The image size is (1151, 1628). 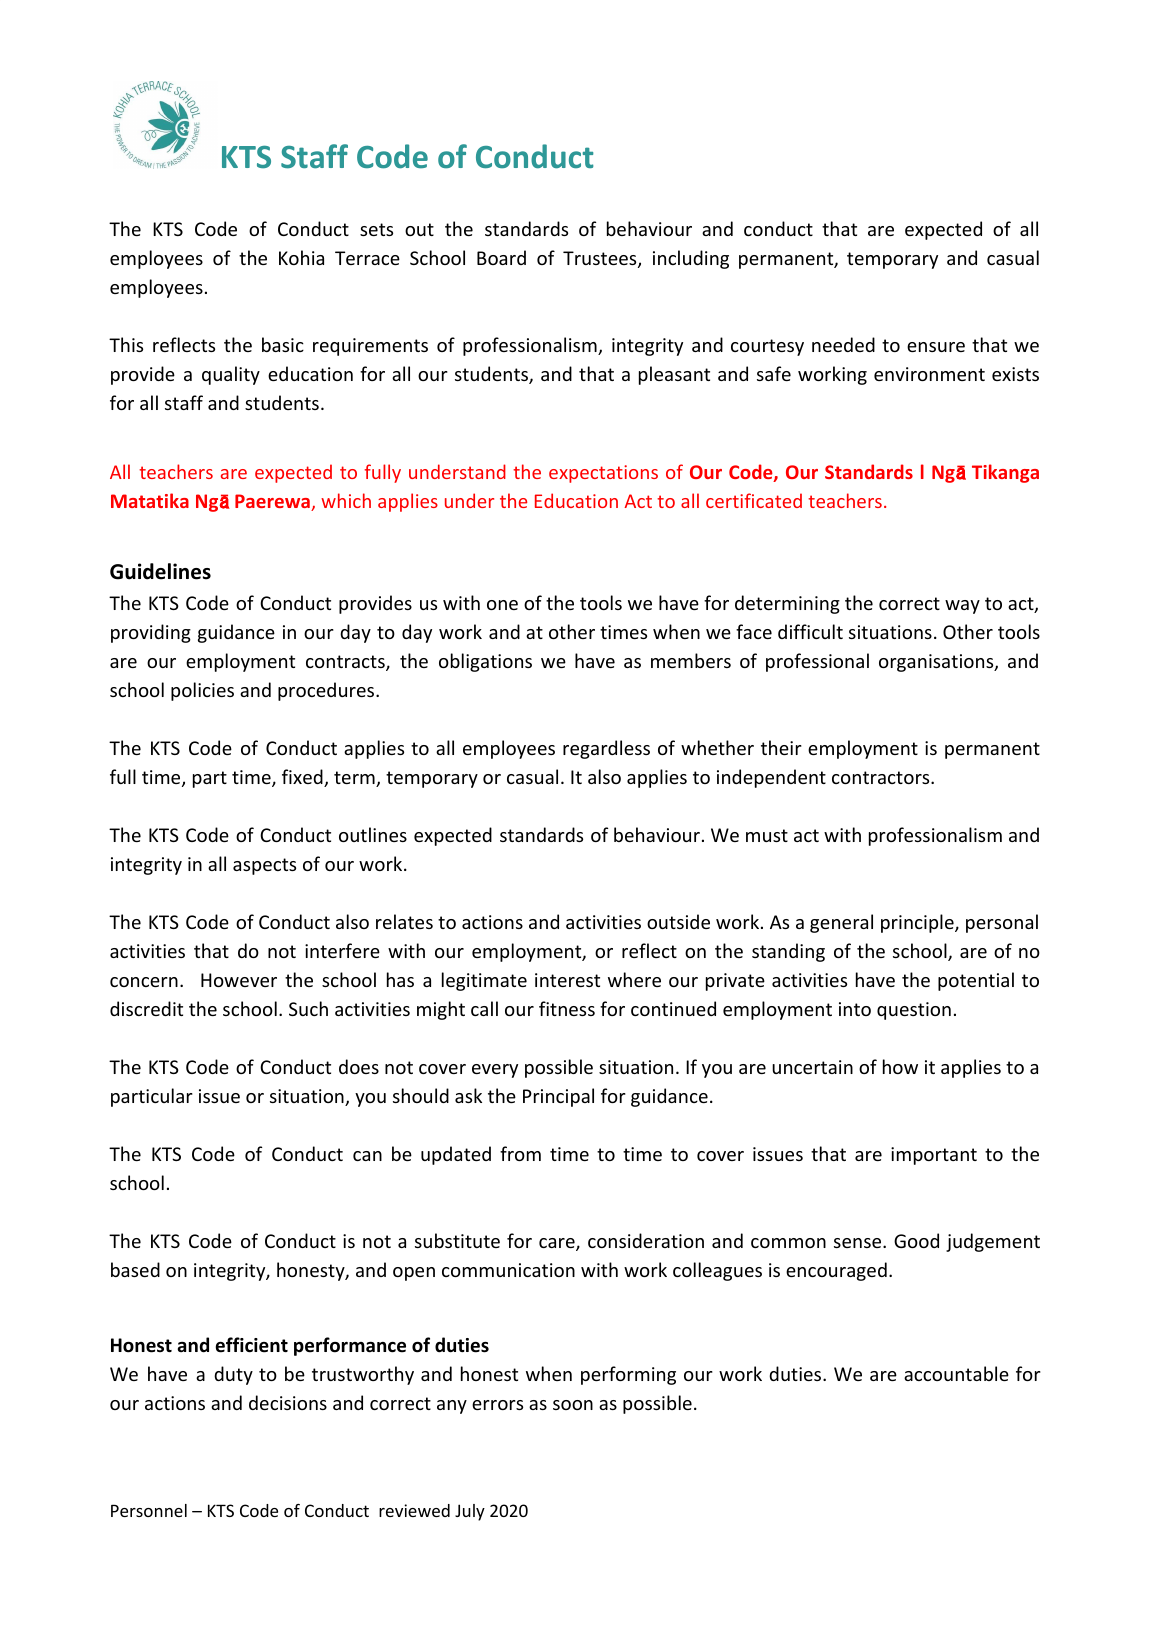 What do you see at coordinates (283, 344) in the image?
I see `basic` at bounding box center [283, 344].
